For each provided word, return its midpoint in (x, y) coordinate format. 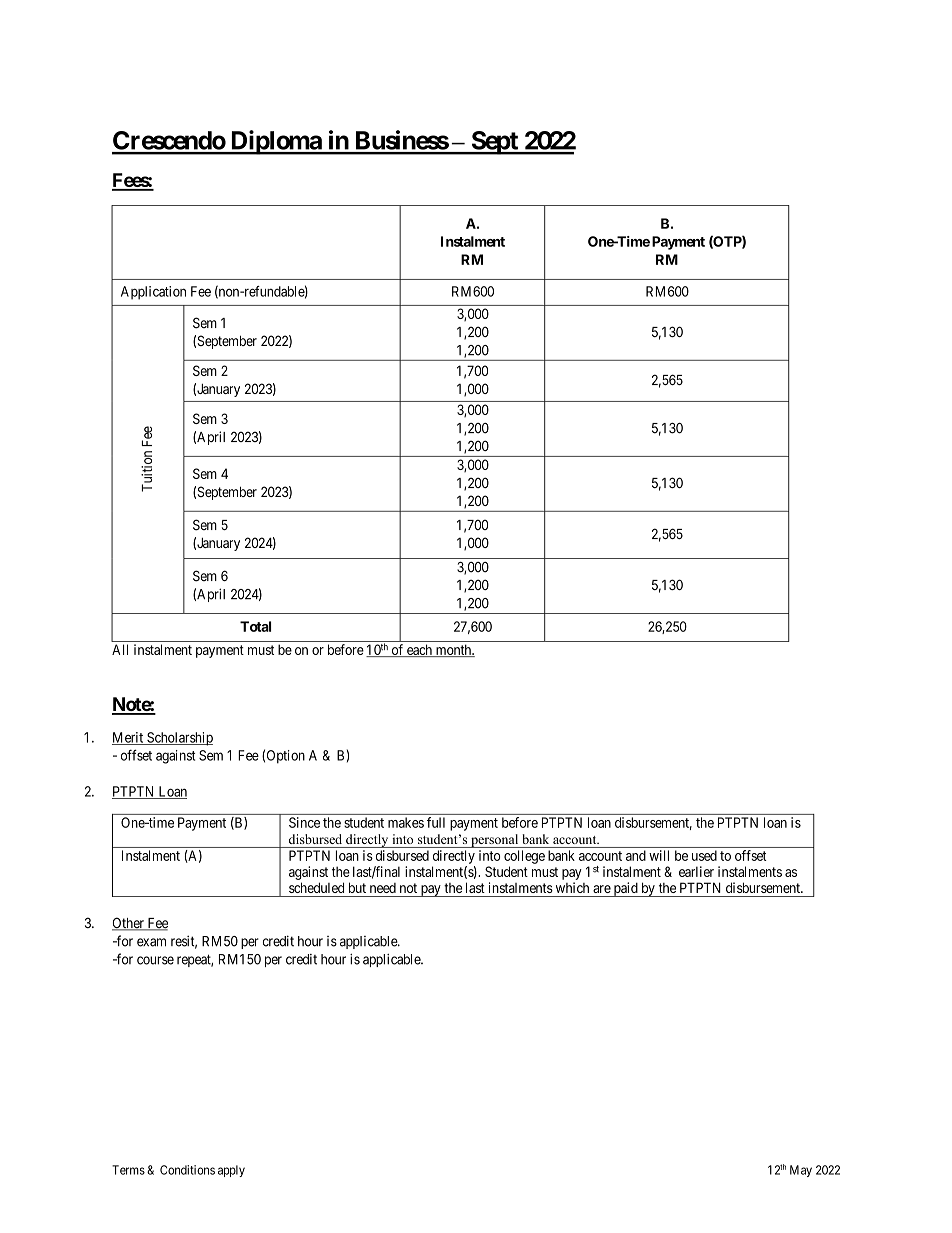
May (801, 1171)
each (419, 650)
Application (153, 293)
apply (231, 1171)
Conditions (187, 1170)
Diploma (275, 142)
